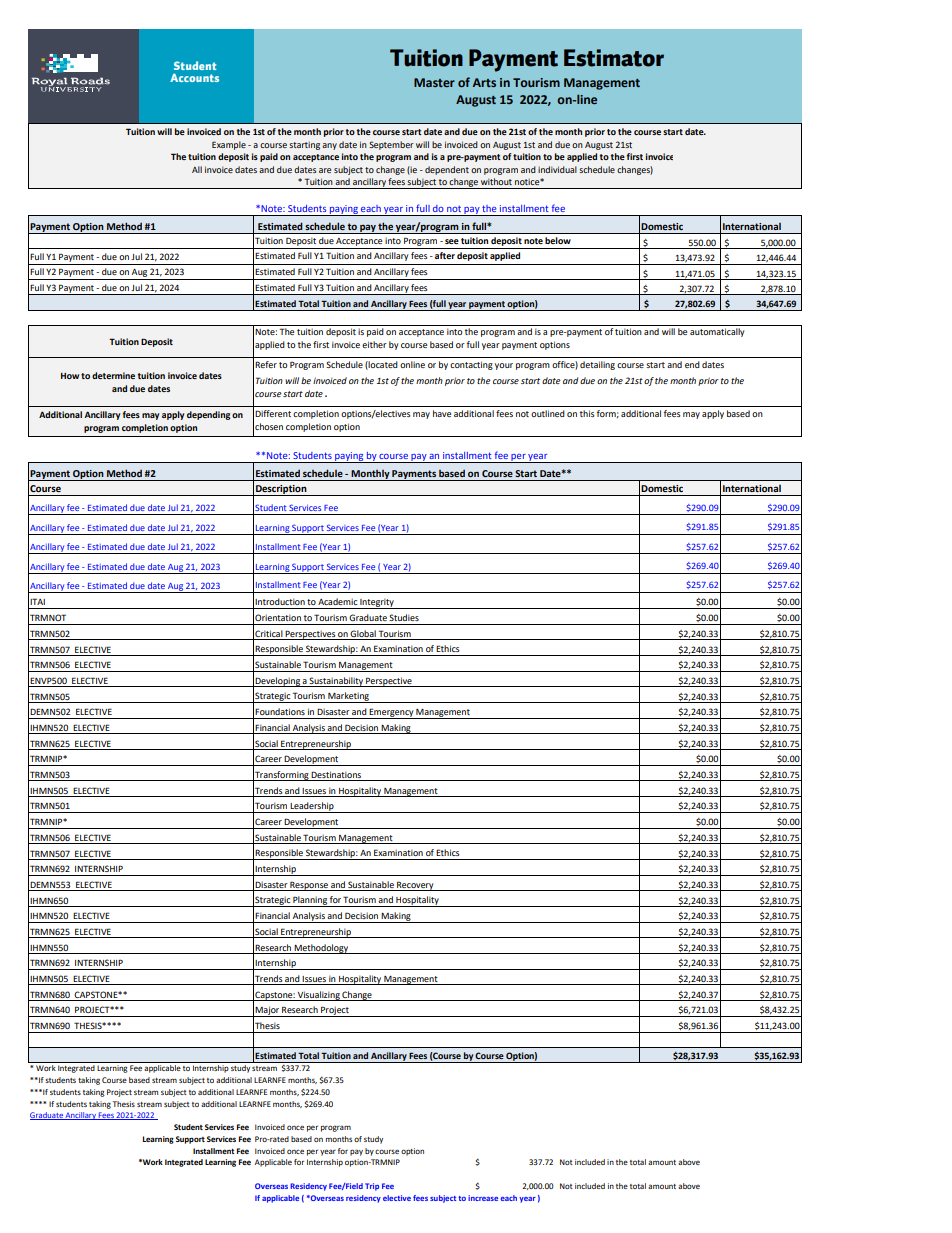 Image resolution: width=952 pixels, height=1233 pixels. Describe the element at coordinates (614, 58) in the document. I see `Estimator` at that location.
